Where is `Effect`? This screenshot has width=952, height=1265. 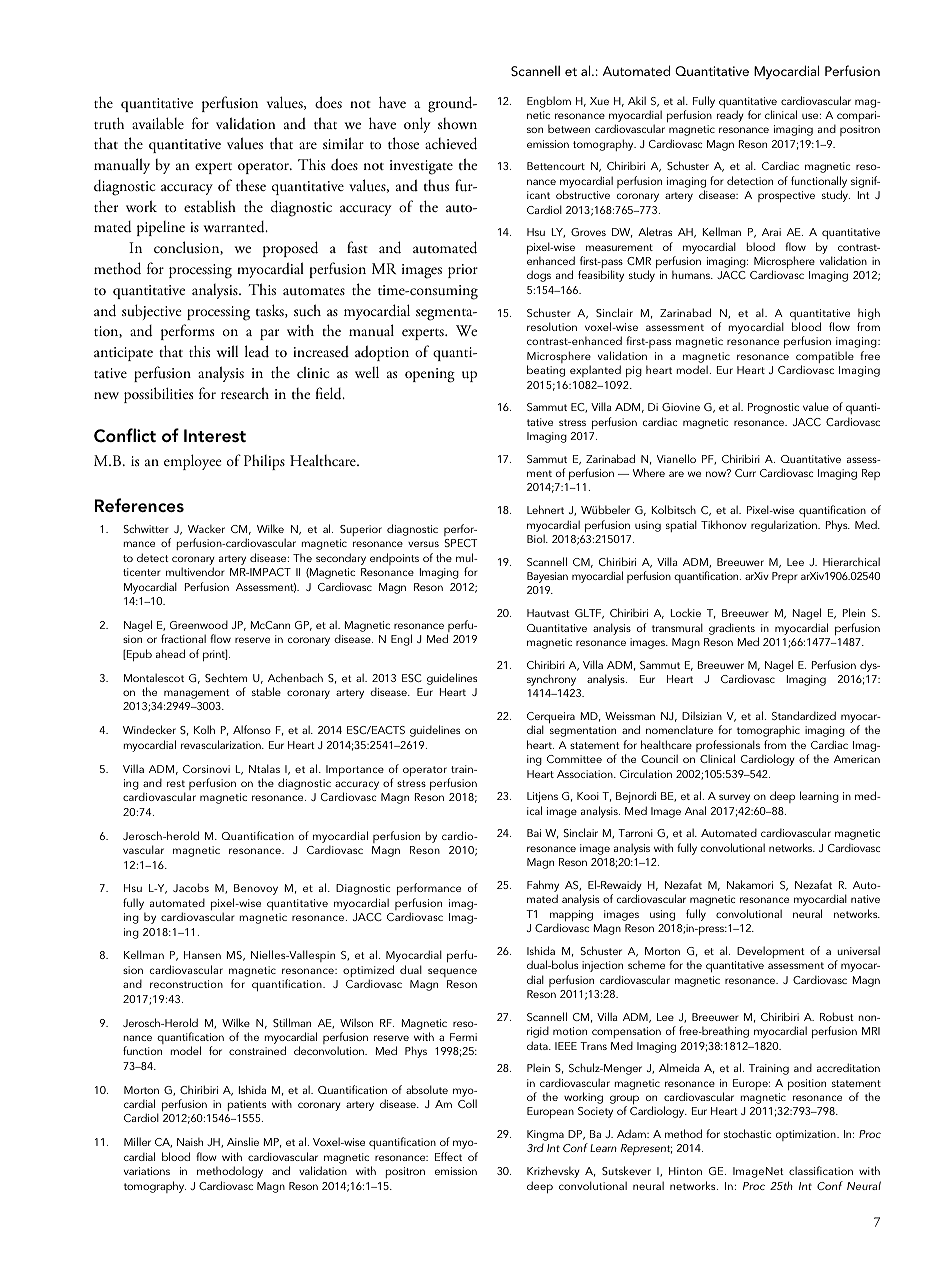 Effect is located at coordinates (448, 1156).
